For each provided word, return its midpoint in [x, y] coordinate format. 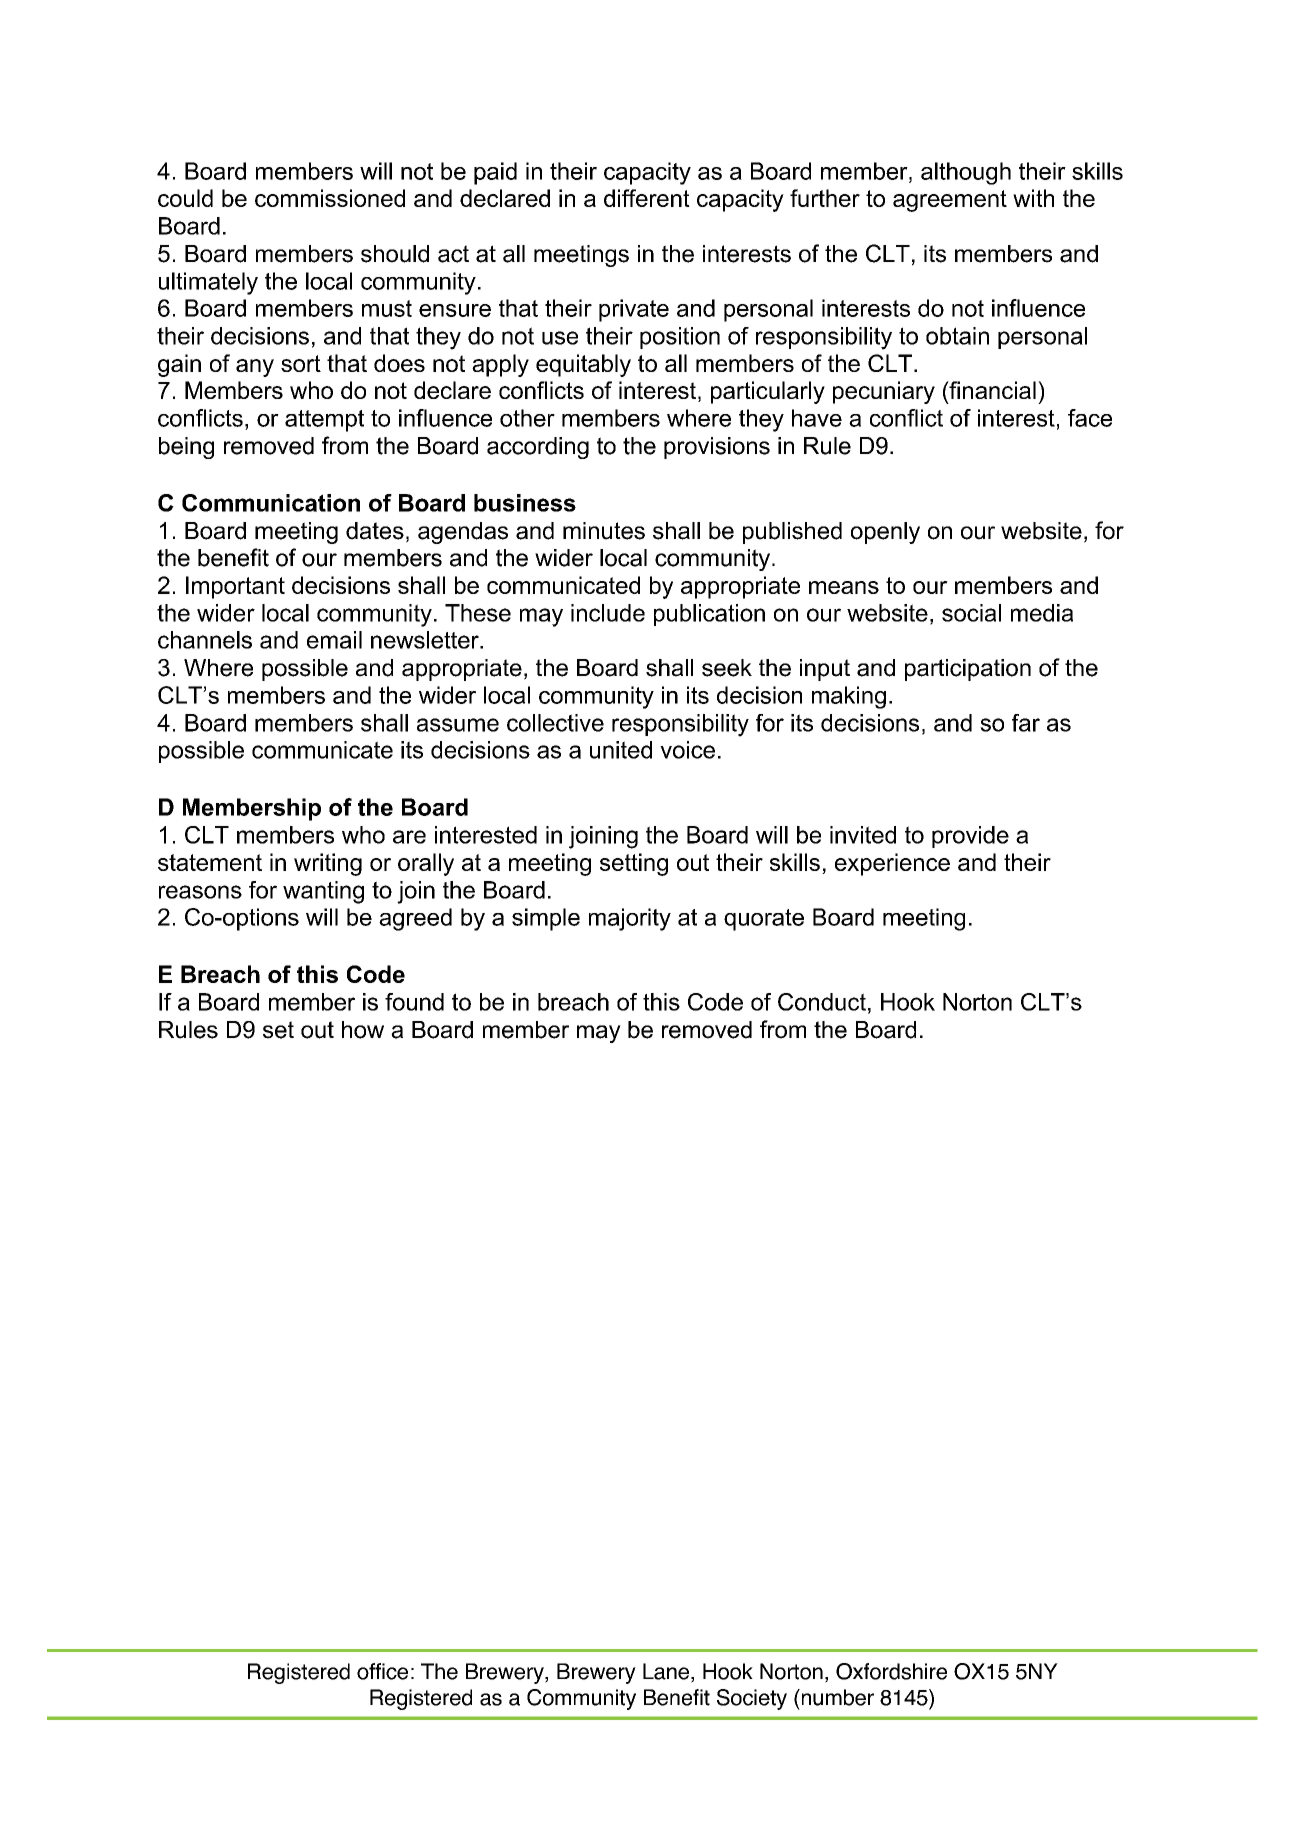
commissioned [330, 198]
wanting [323, 892]
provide [970, 837]
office [382, 1671]
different [647, 198]
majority [630, 919]
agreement [950, 201]
